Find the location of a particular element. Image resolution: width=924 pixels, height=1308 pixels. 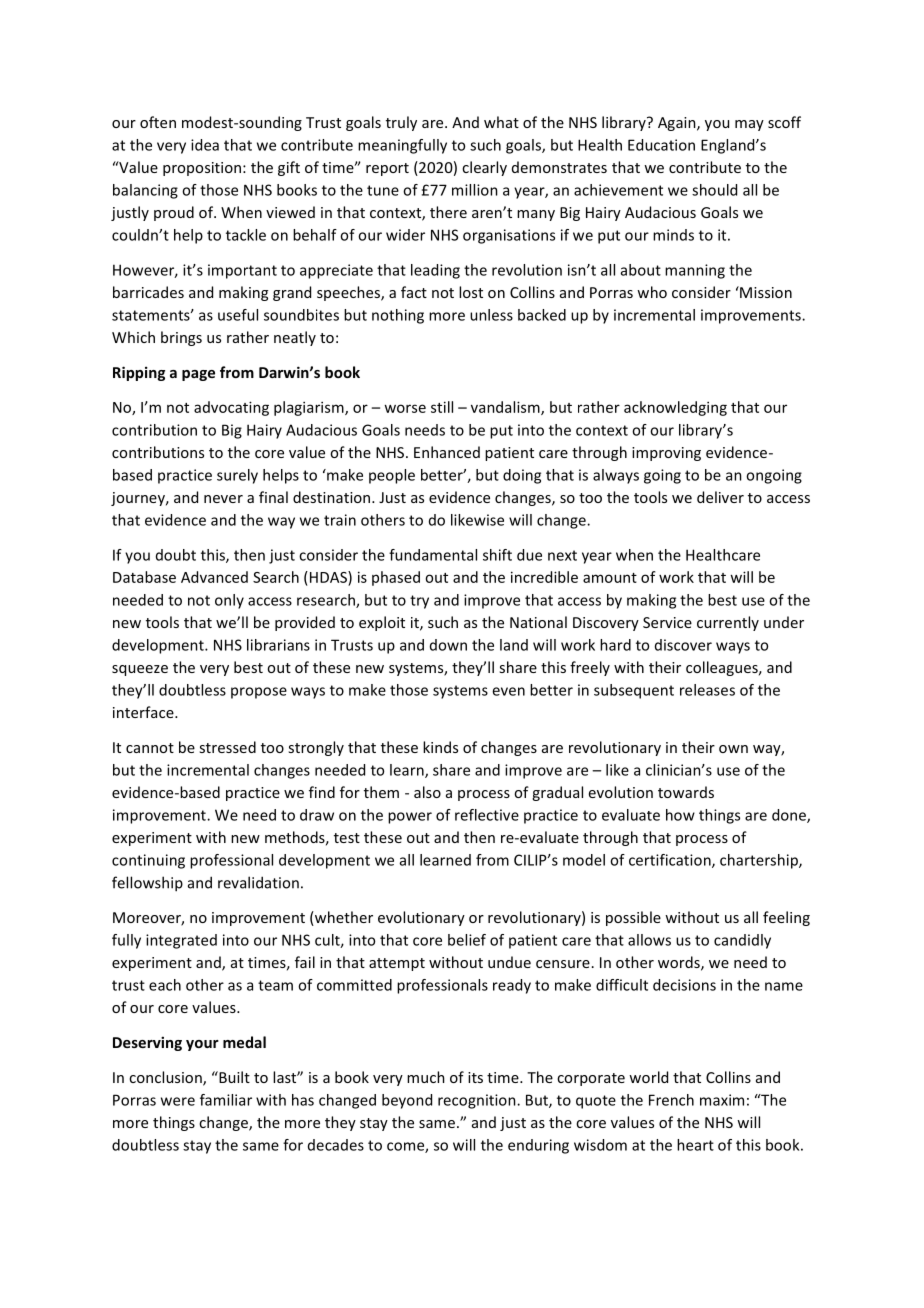

deliver is located at coordinates (720, 497).
